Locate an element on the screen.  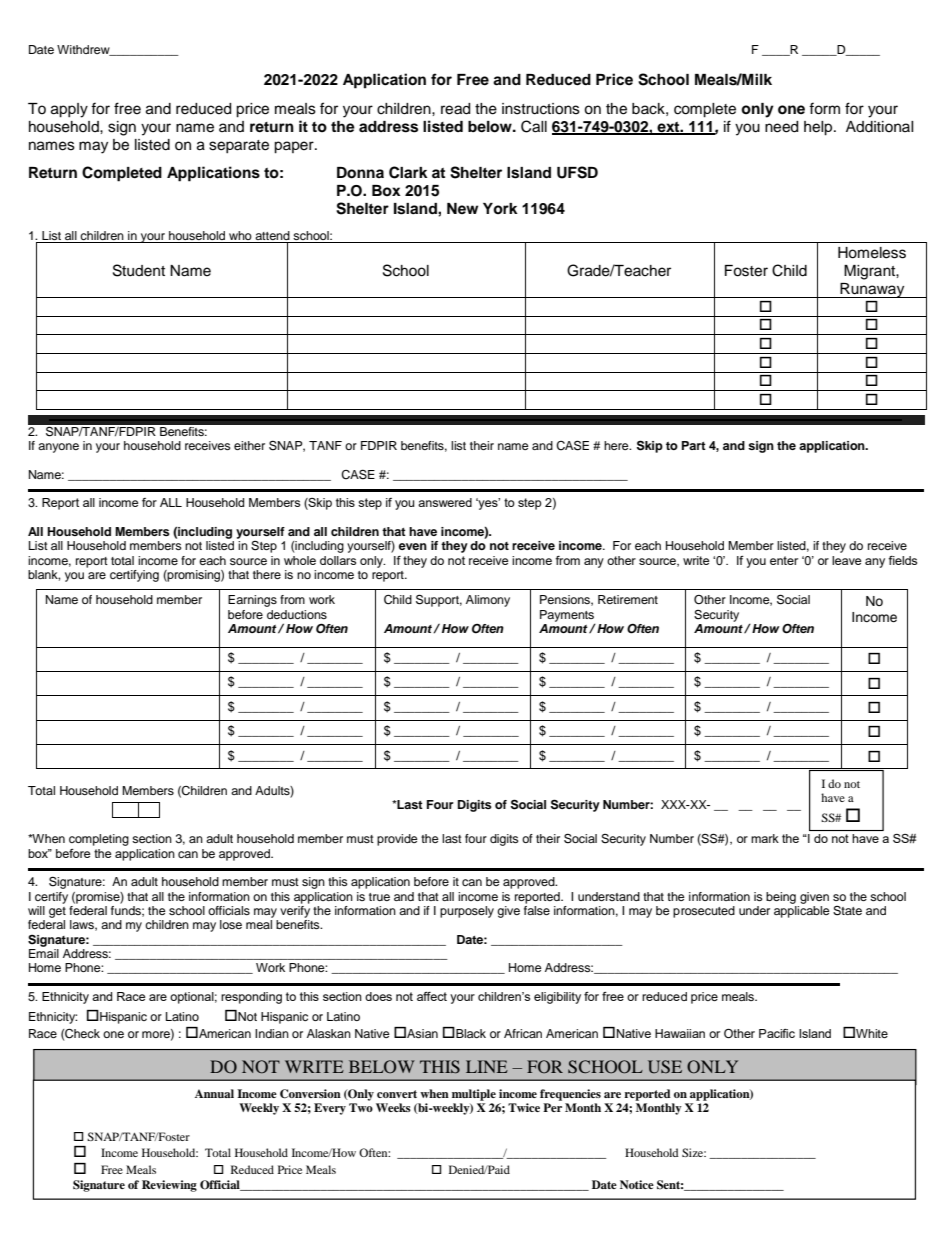
need is located at coordinates (781, 127).
